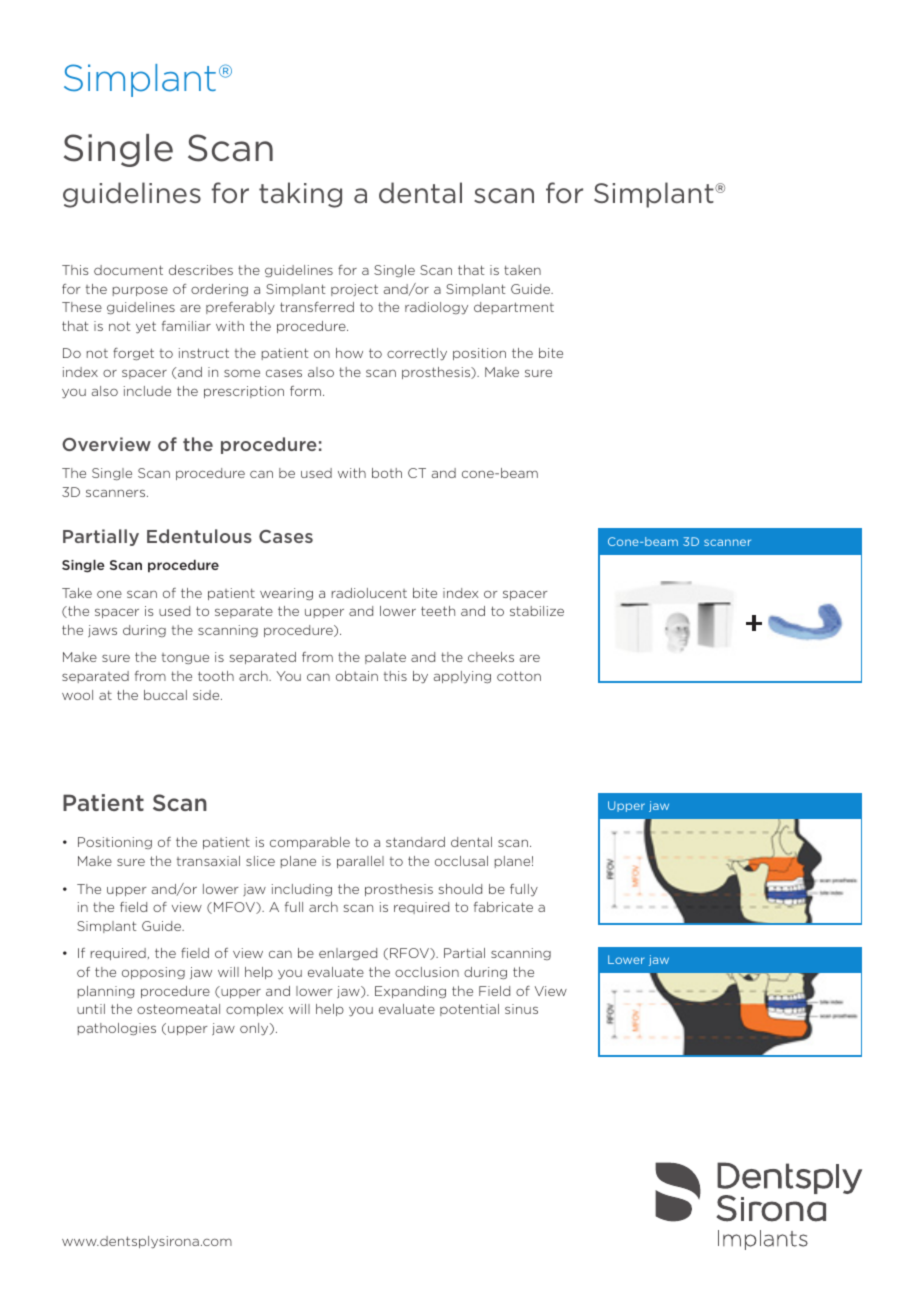  Describe the element at coordinates (286, 594) in the screenshot. I see `wearing` at that location.
